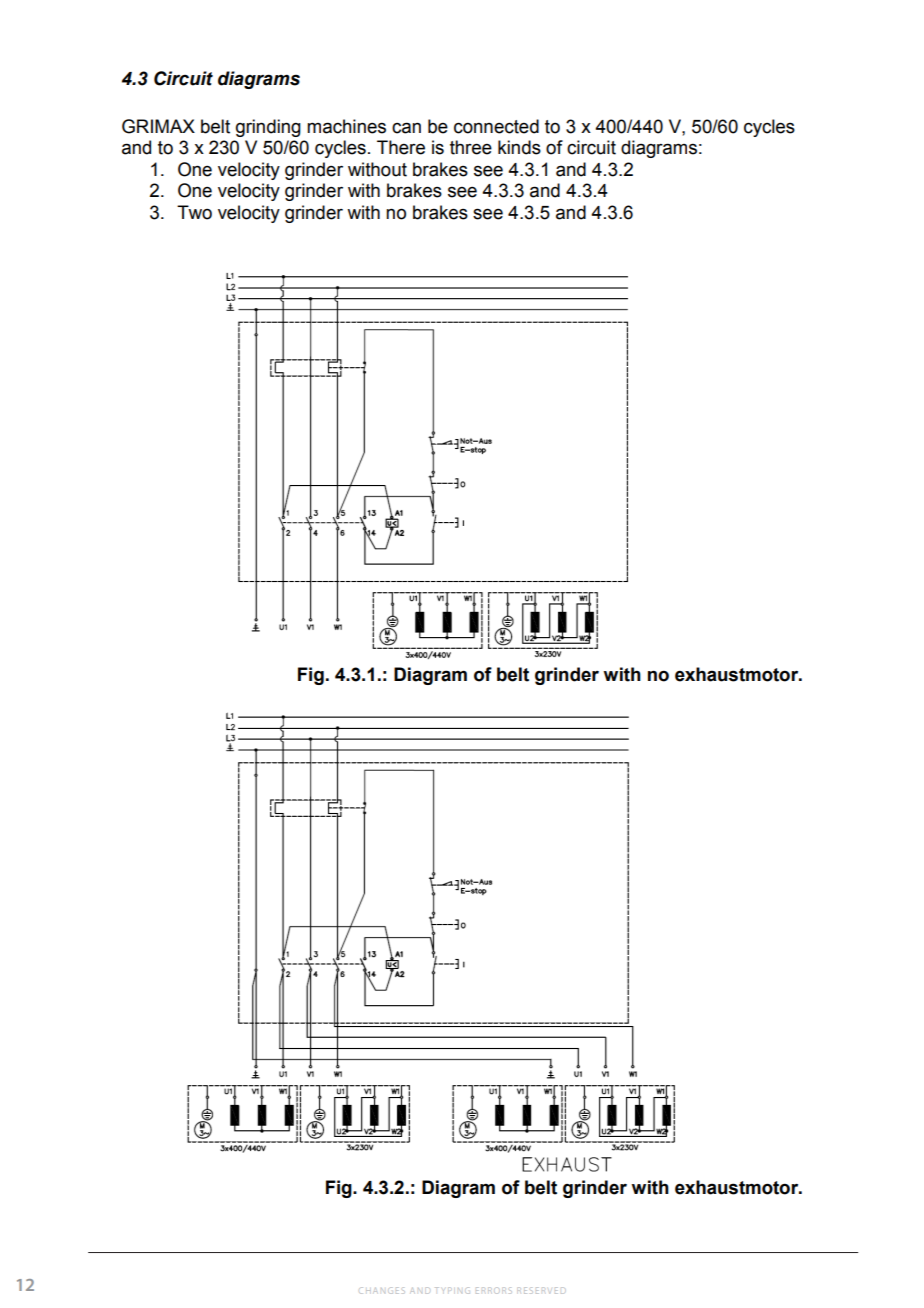 Image resolution: width=924 pixels, height=1308 pixels. I want to click on grinding, so click(268, 128).
